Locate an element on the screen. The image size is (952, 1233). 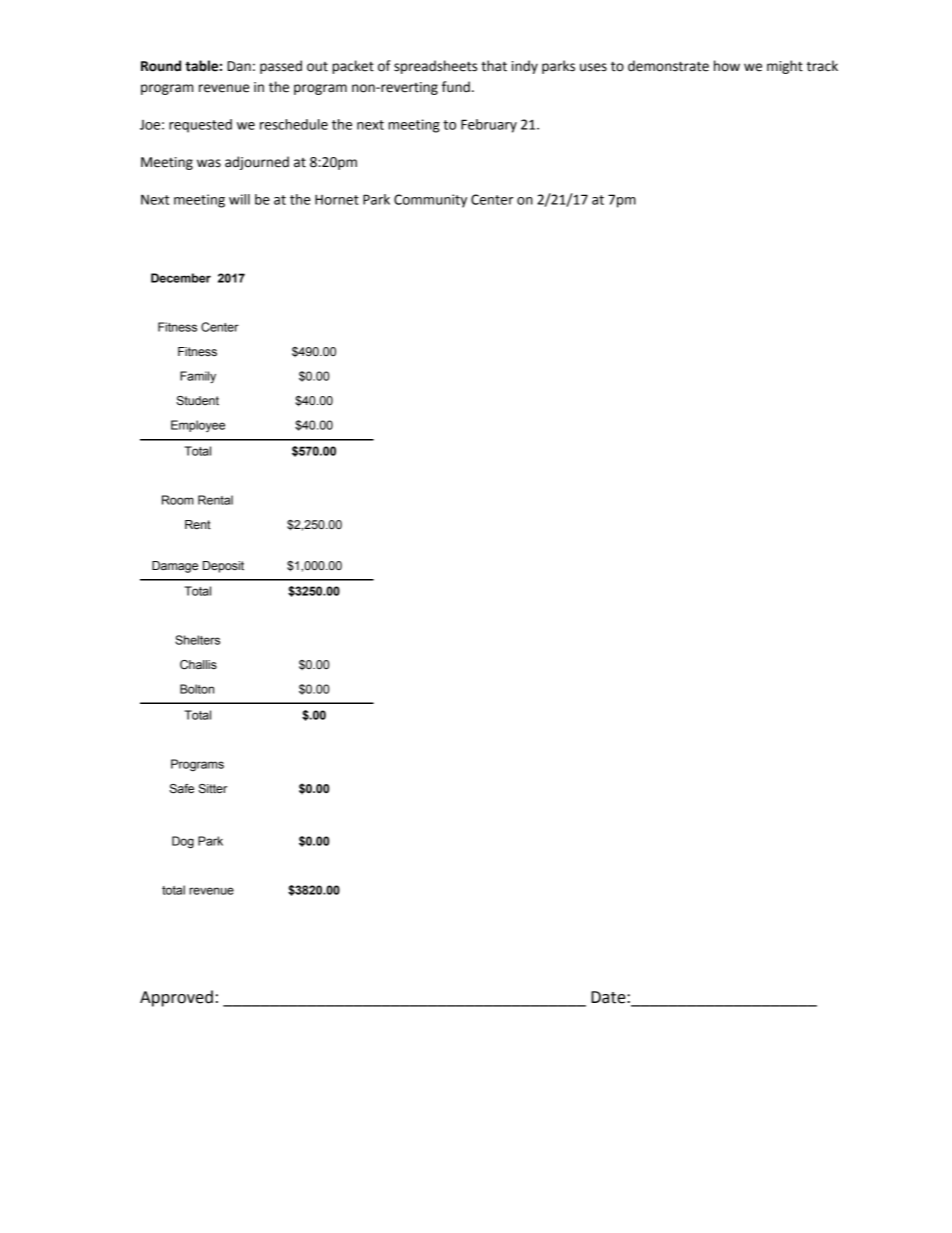
Shelters is located at coordinates (197, 640).
